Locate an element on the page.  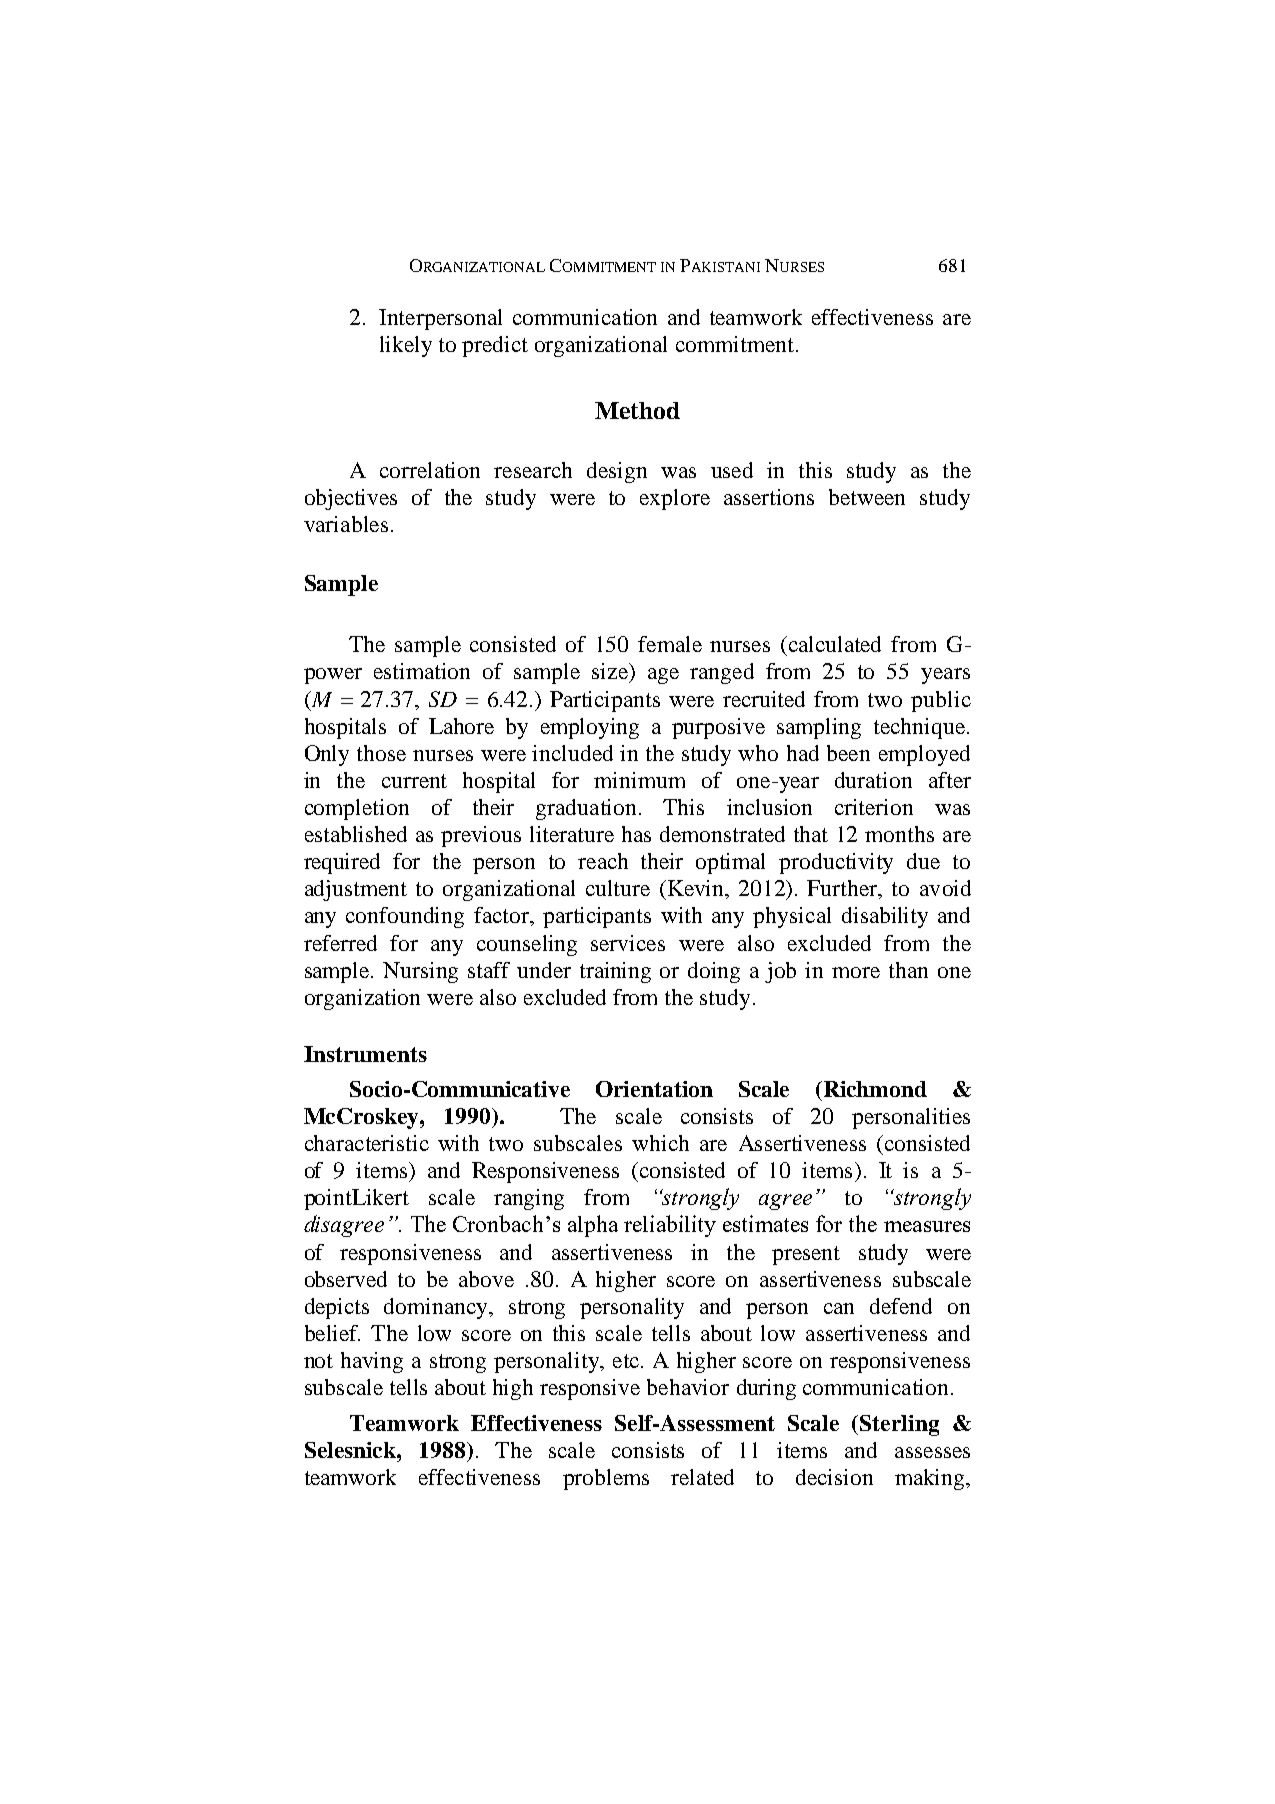
problems is located at coordinates (606, 1479).
